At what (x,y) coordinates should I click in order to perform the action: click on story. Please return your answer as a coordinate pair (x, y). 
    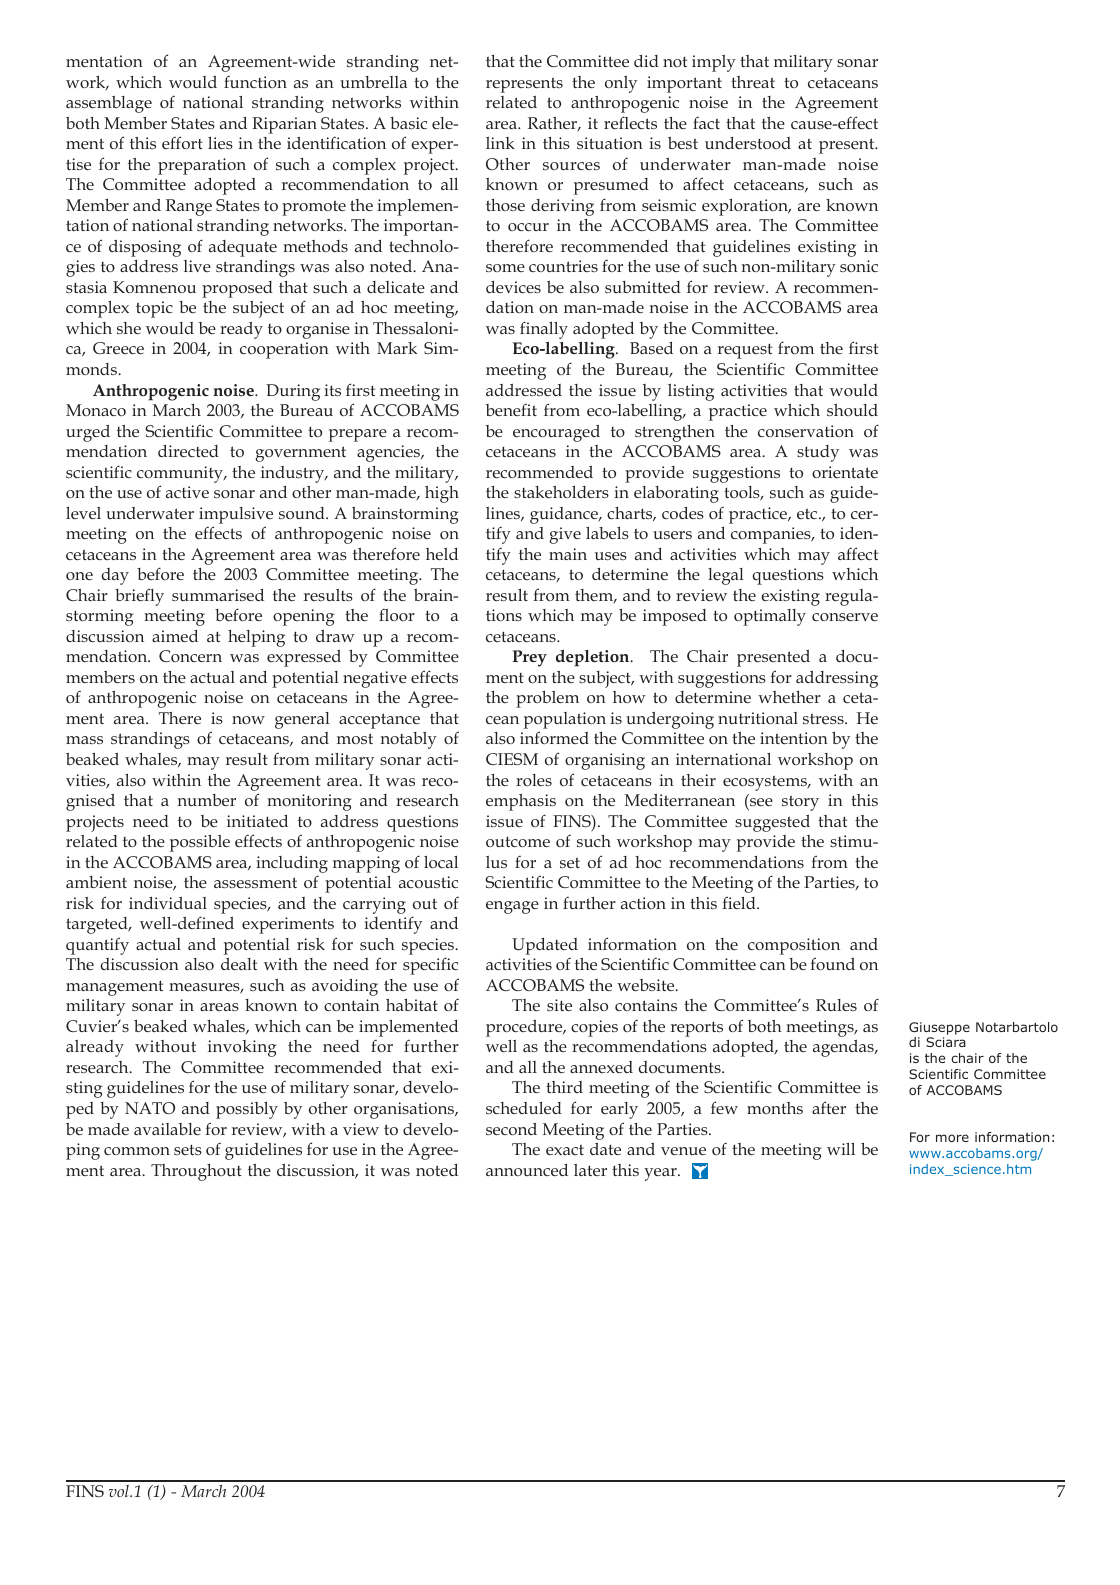
    Looking at the image, I should click on (800, 803).
